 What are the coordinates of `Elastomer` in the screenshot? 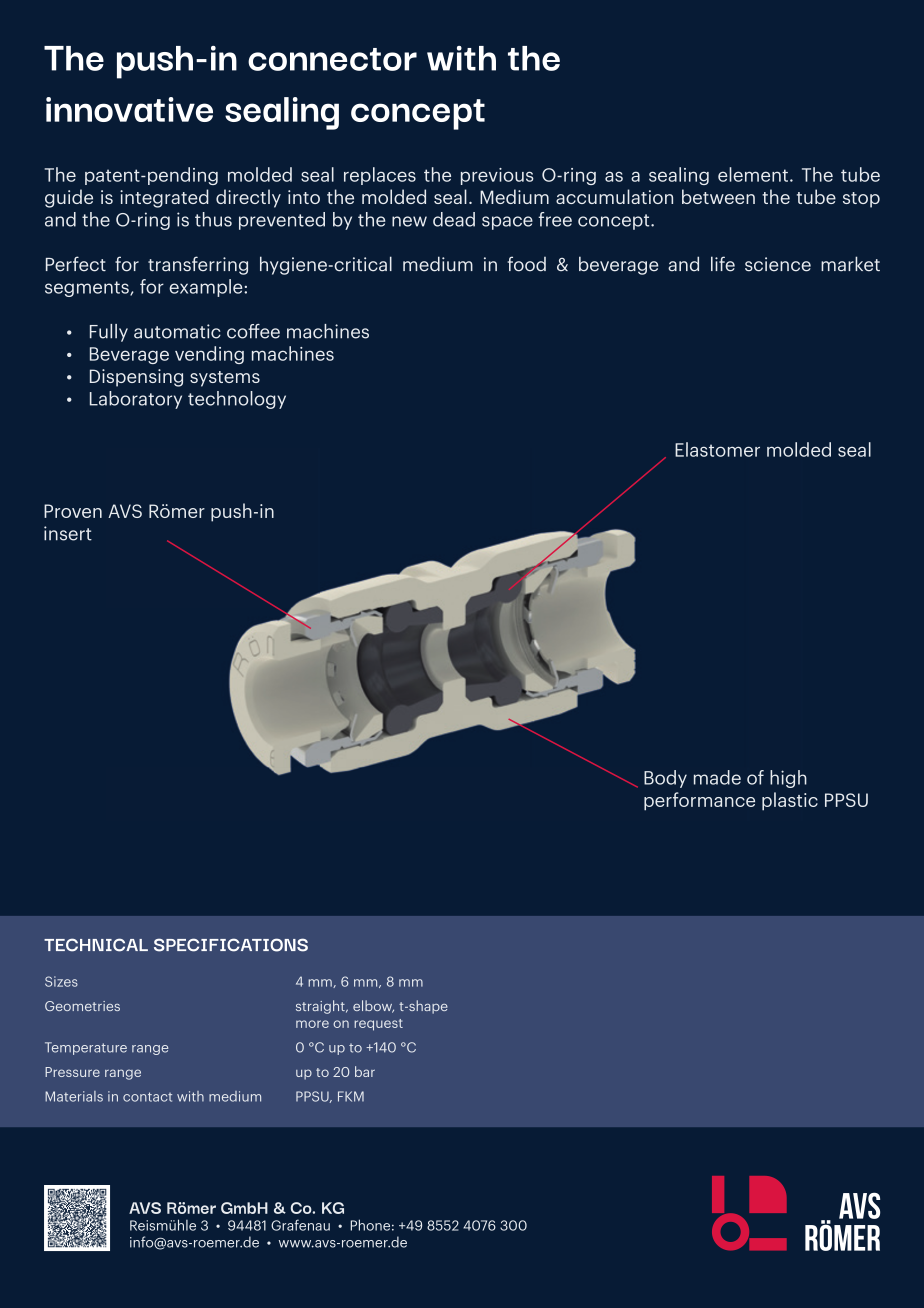 It's located at (717, 449).
